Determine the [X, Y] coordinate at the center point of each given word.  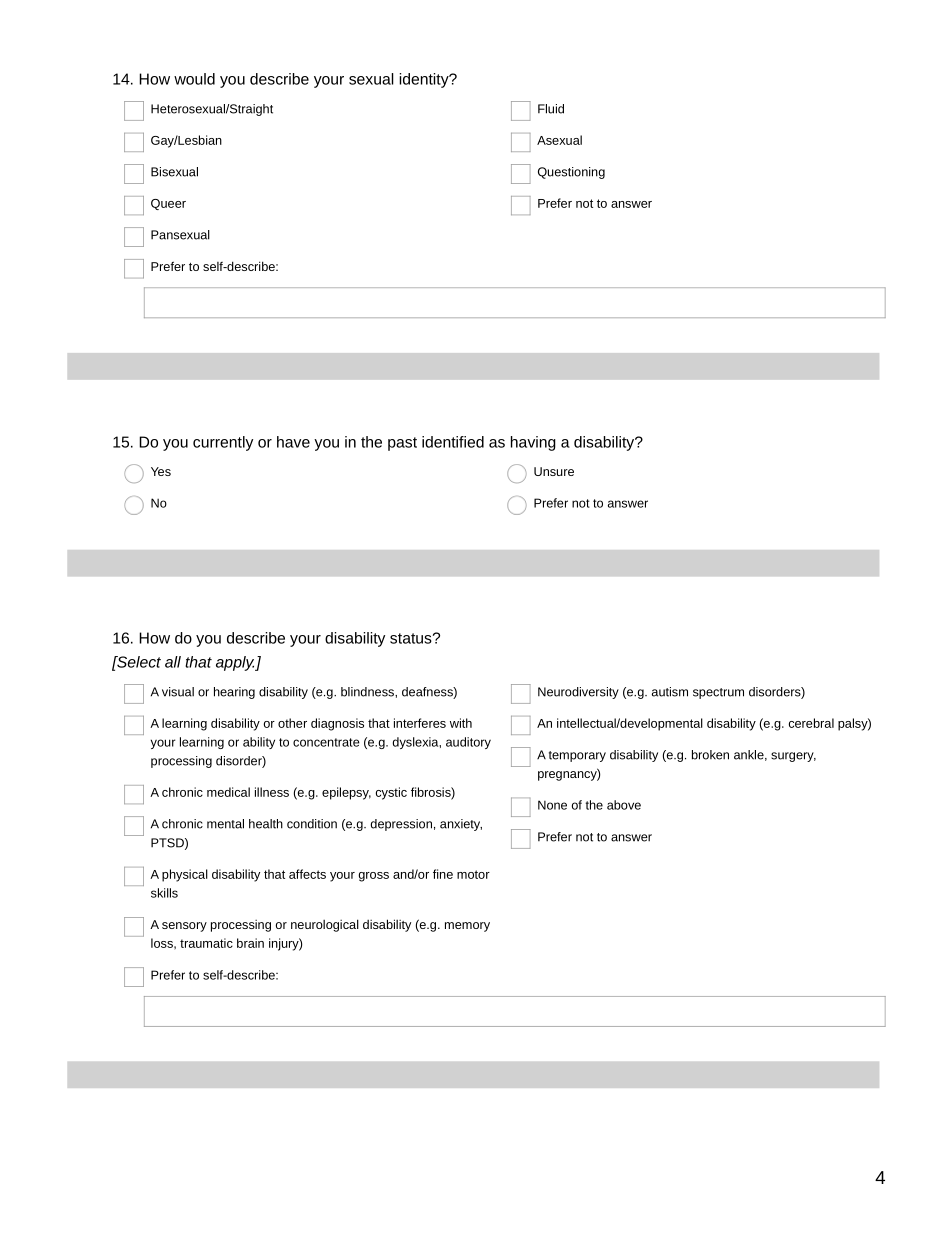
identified [453, 442]
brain [250, 943]
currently [223, 443]
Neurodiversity [578, 693]
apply [236, 663]
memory [467, 927]
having [533, 443]
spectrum [718, 693]
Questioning [571, 173]
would [194, 79]
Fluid [551, 109]
